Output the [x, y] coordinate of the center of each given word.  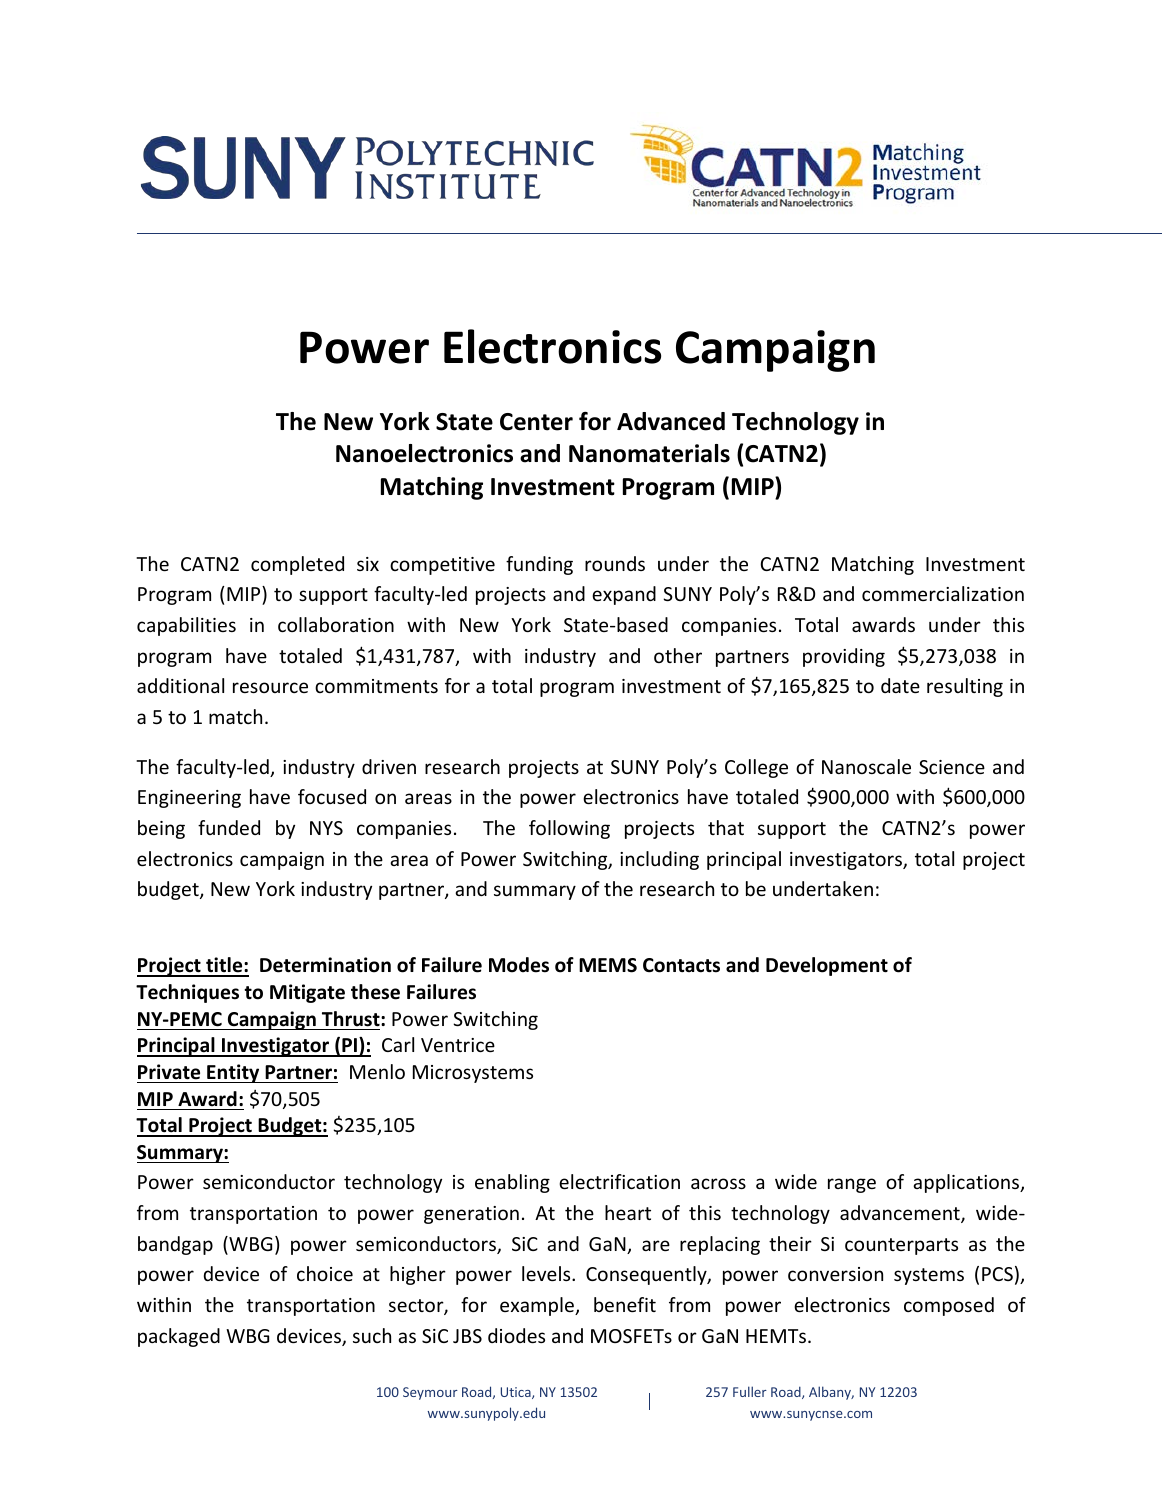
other [678, 655]
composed [949, 1306]
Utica [517, 1393]
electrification [619, 1181]
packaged [179, 1337]
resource [270, 687]
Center [536, 422]
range [852, 1185]
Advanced [671, 421]
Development [827, 966]
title [224, 966]
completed [297, 565]
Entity [233, 1073]
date [900, 685]
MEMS [608, 965]
